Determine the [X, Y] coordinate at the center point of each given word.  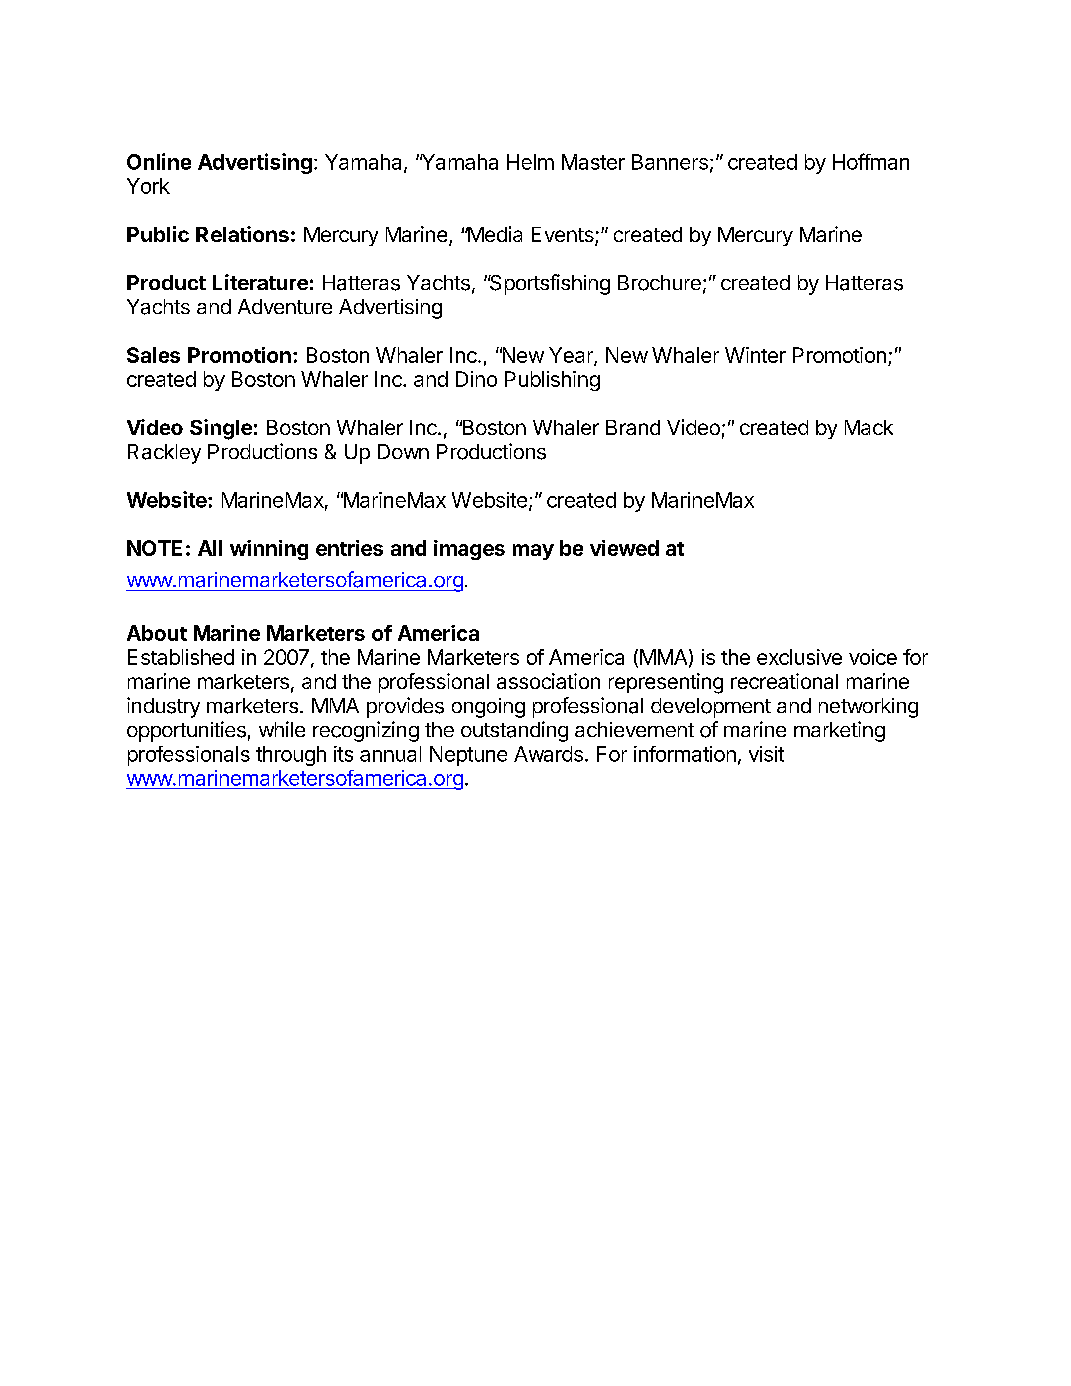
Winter [755, 355]
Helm [530, 162]
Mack [869, 427]
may [533, 552]
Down [403, 451]
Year [572, 356]
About [157, 633]
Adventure [285, 306]
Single [221, 429]
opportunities [186, 731]
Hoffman [871, 161]
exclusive [799, 657]
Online [159, 161]
